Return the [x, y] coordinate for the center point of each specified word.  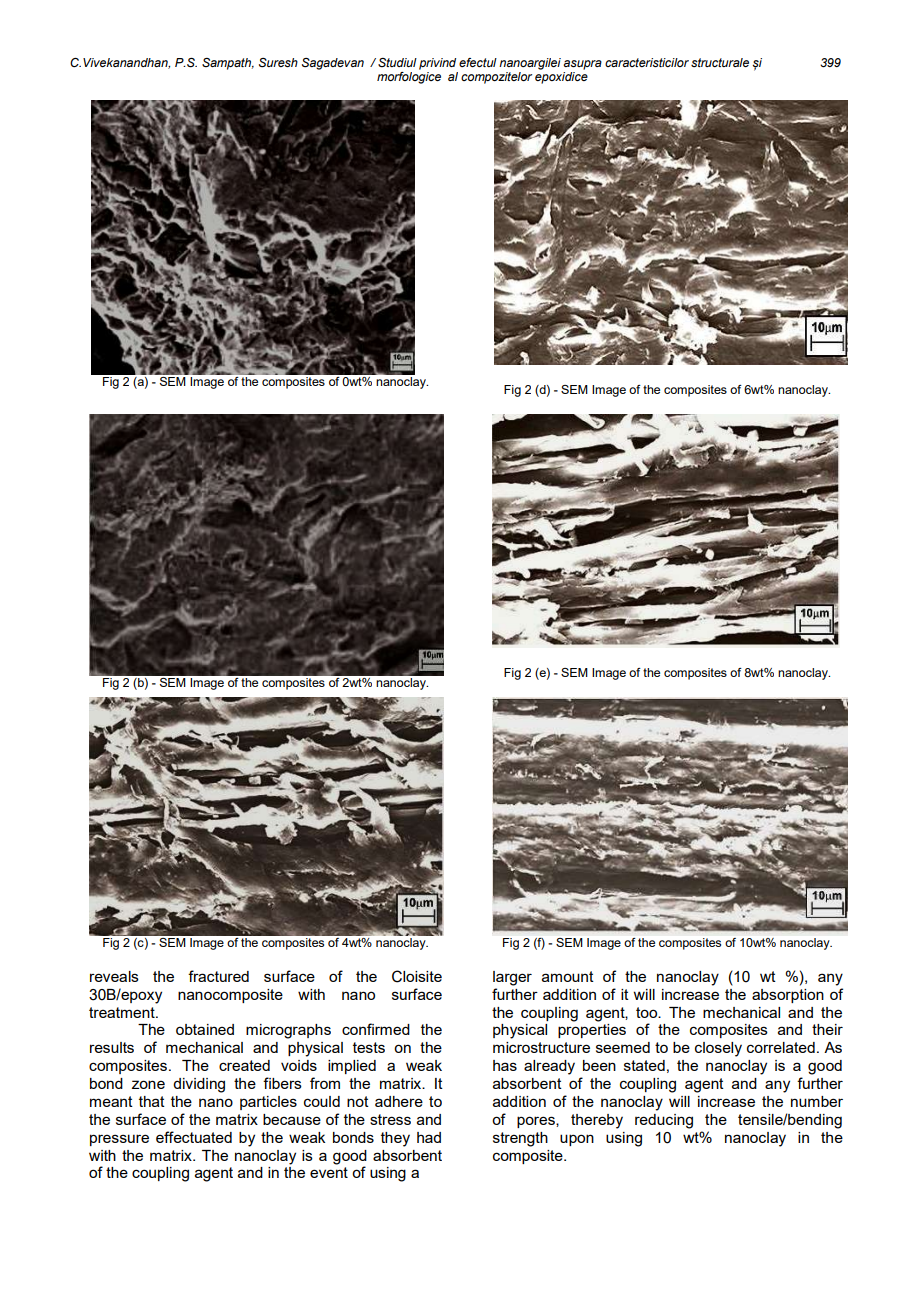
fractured [218, 976]
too [648, 1012]
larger [512, 978]
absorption [788, 996]
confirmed [376, 1029]
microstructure [541, 1047]
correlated [781, 1047]
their [827, 1029]
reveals [114, 976]
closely [718, 1049]
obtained [205, 1029]
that [152, 1101]
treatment [123, 1012]
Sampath [228, 64]
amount [568, 976]
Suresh [278, 62]
